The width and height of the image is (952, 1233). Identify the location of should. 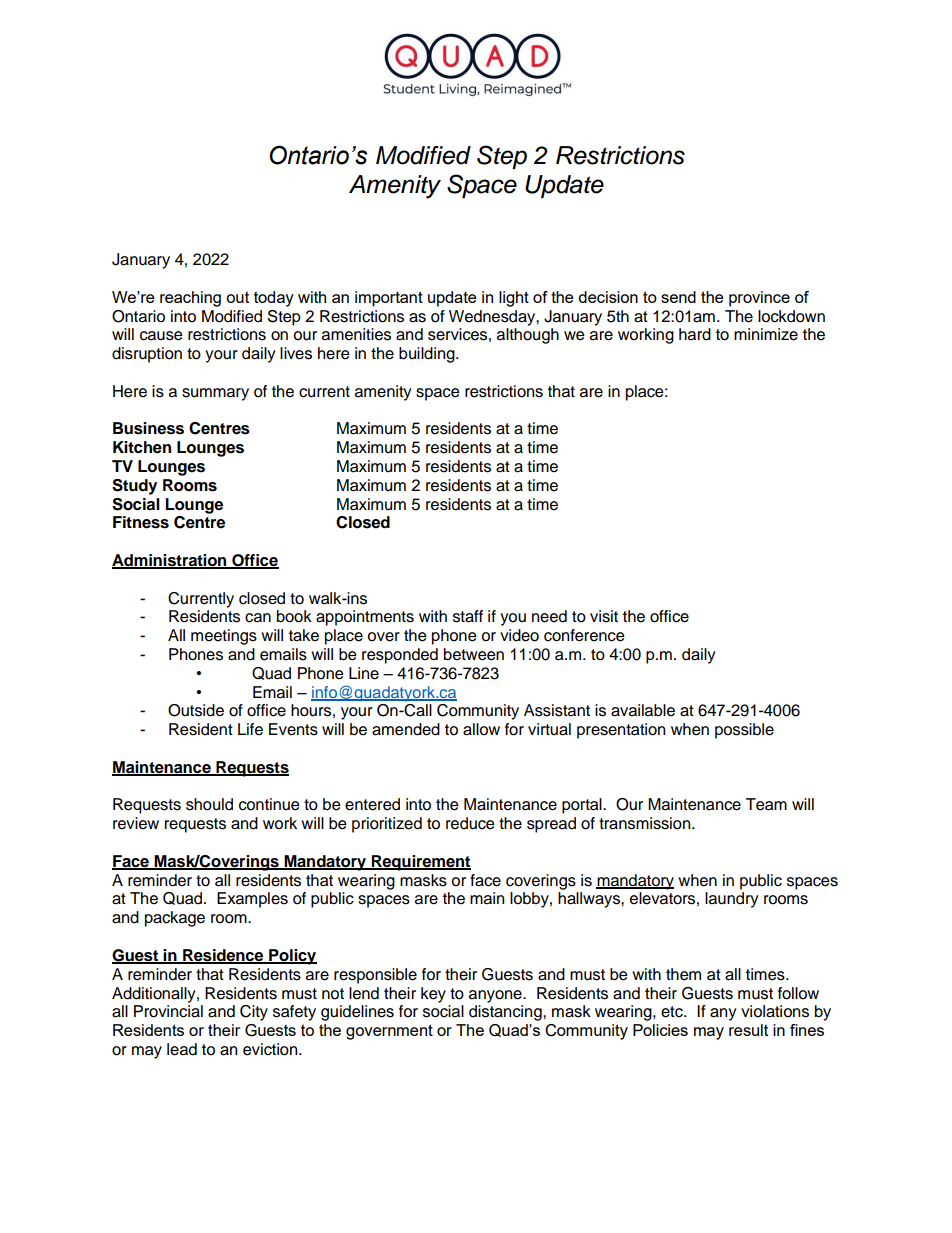
(209, 804).
